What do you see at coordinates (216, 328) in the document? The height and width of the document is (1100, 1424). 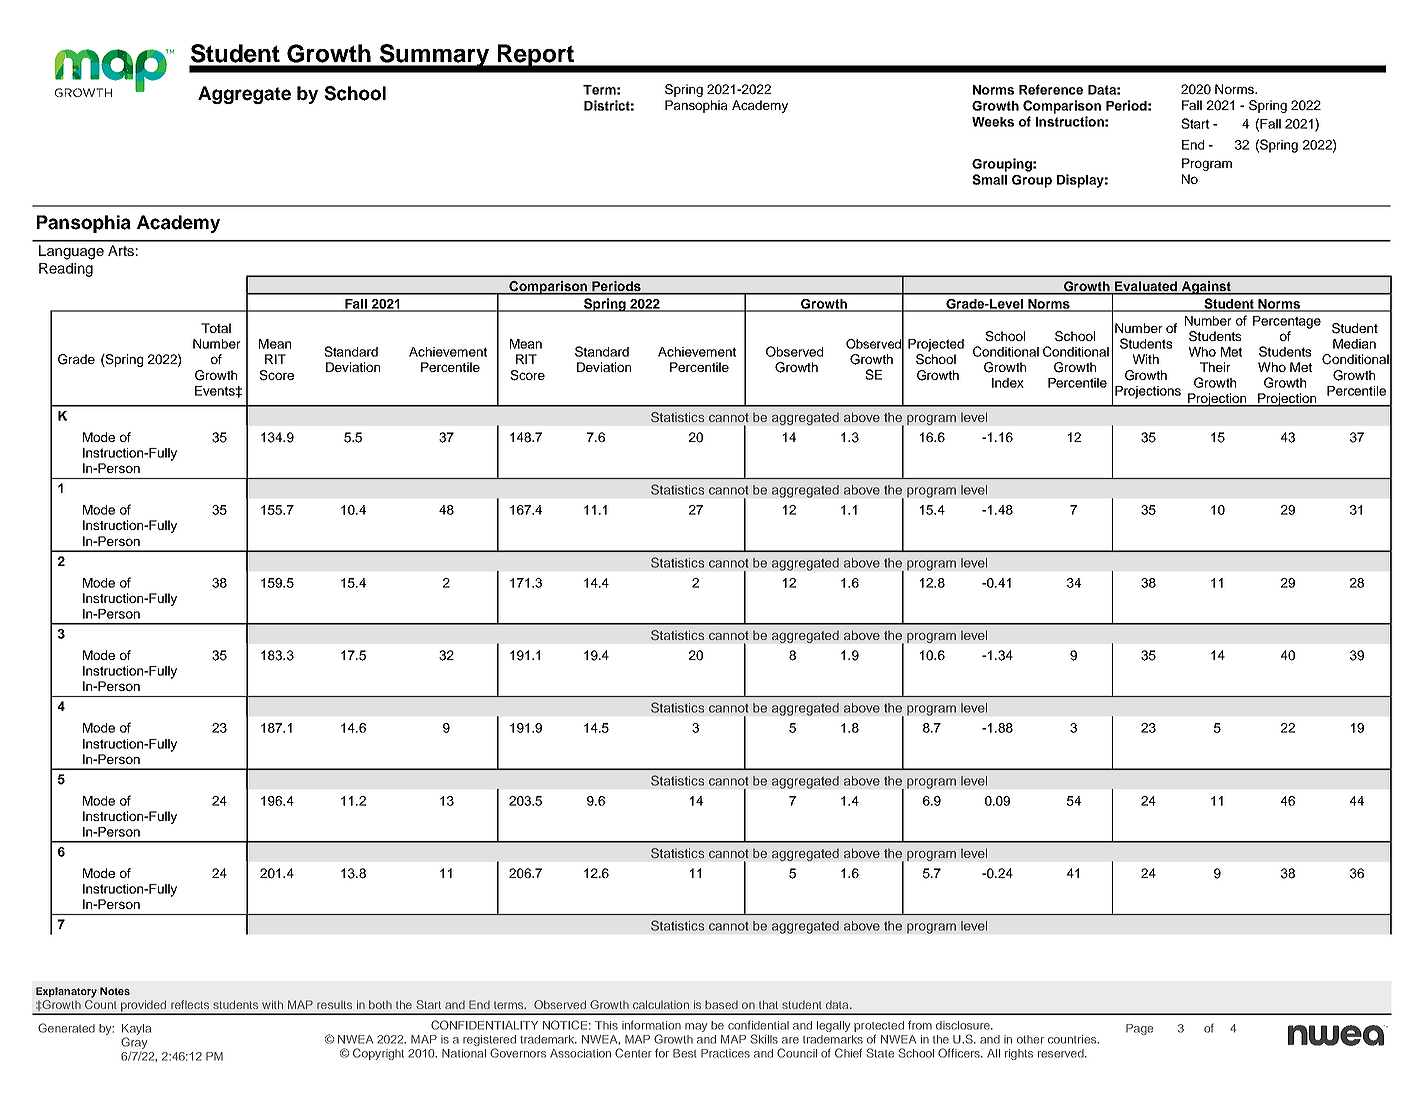 I see `Total` at bounding box center [216, 328].
